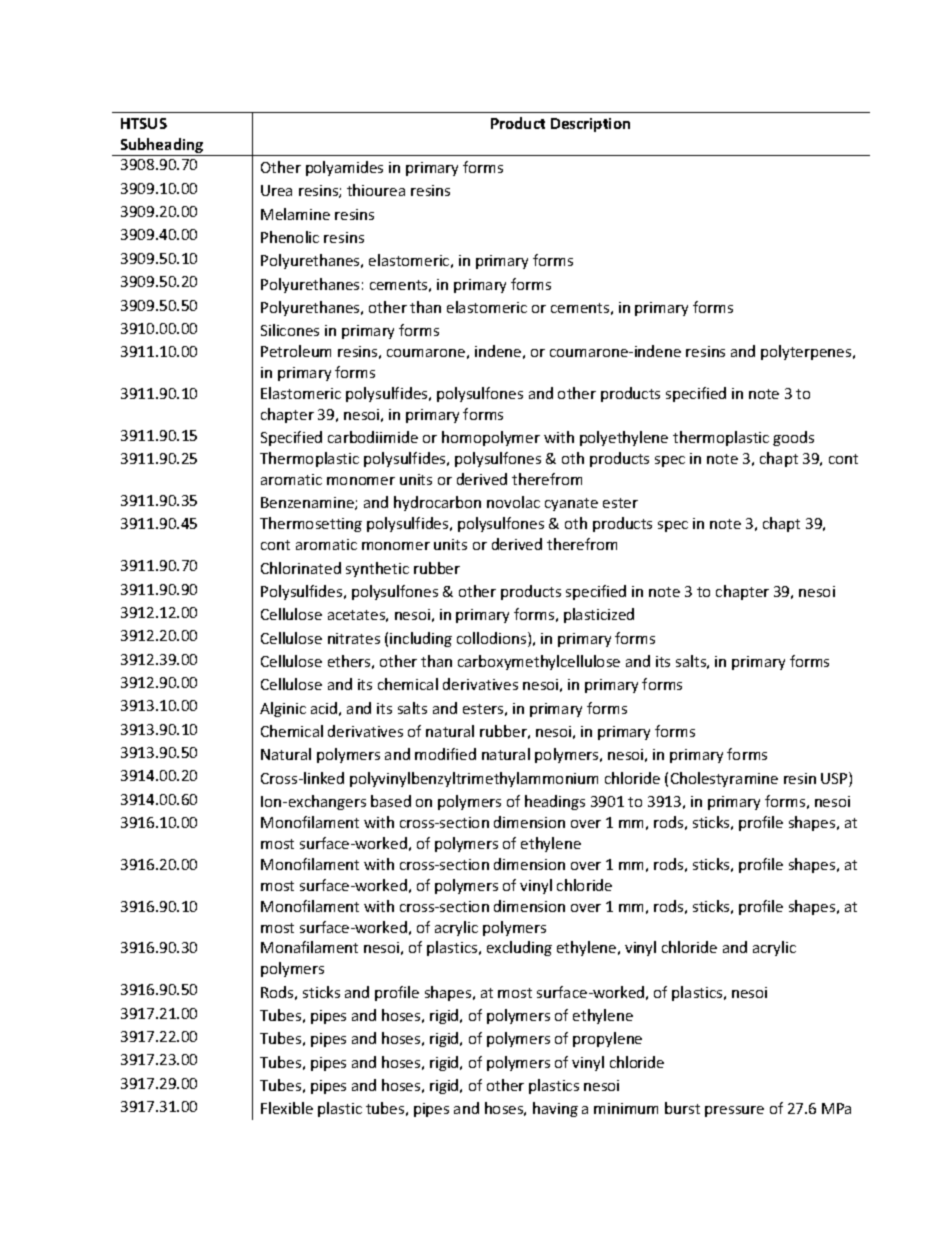 The image size is (952, 1233). I want to click on Cholestyramine, so click(724, 779).
